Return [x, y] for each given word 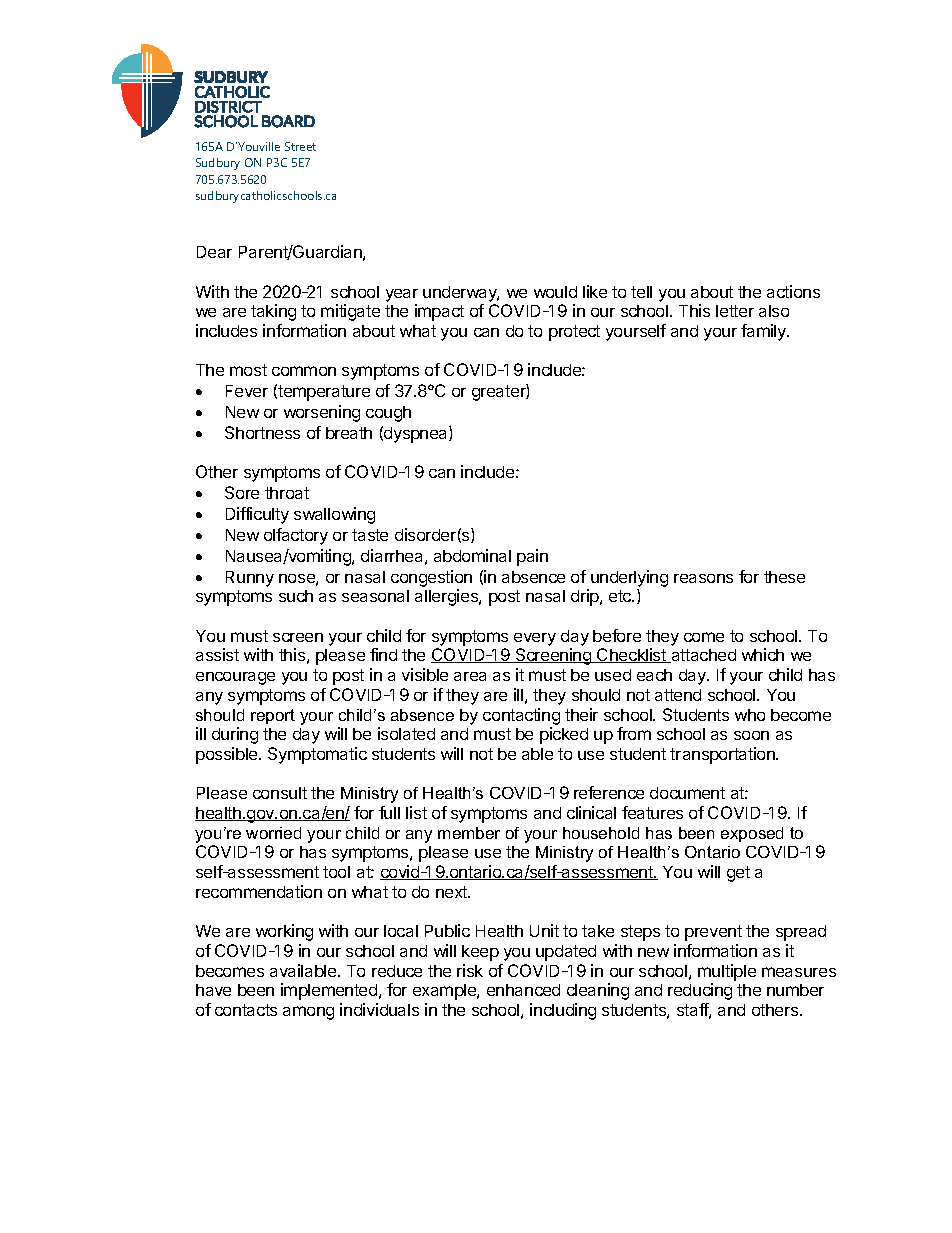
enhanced [523, 990]
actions [793, 291]
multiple [727, 972]
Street [300, 146]
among [308, 1013]
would [555, 292]
